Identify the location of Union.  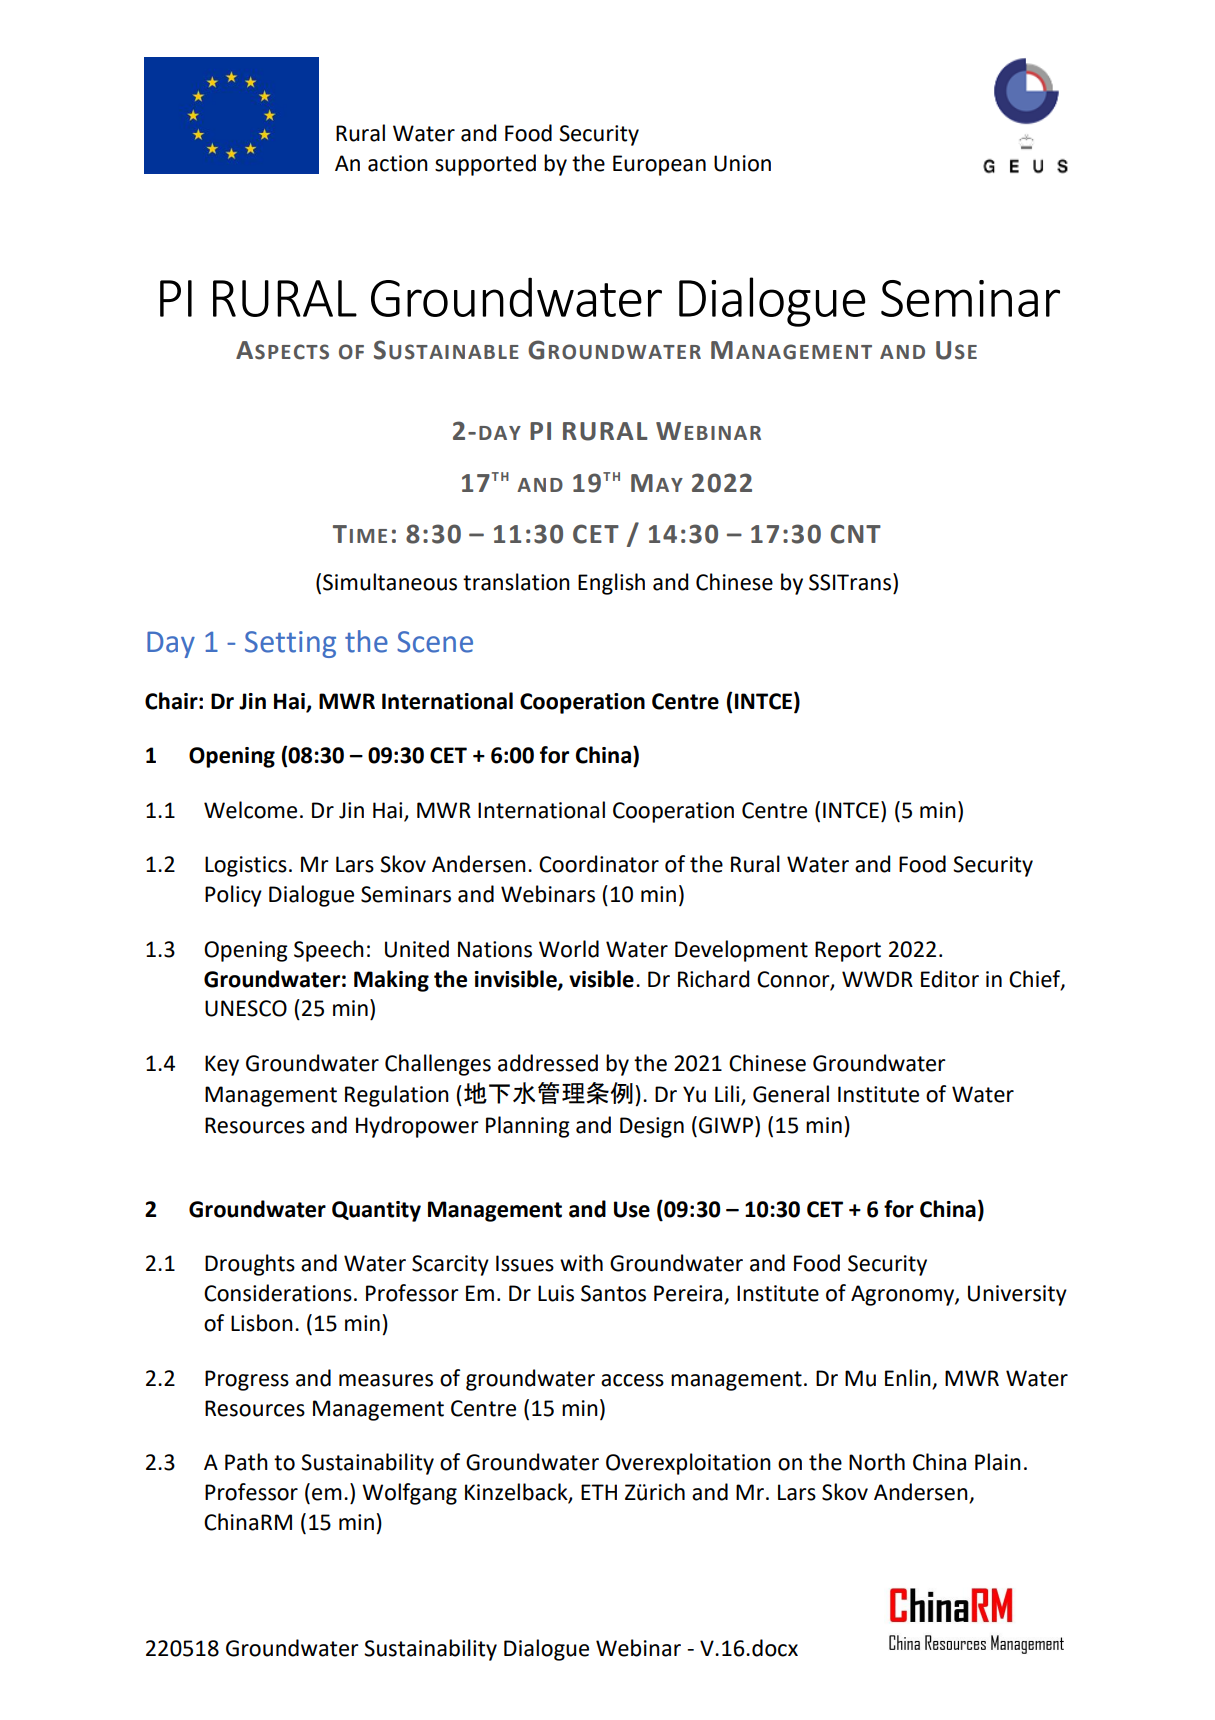
(742, 163).
